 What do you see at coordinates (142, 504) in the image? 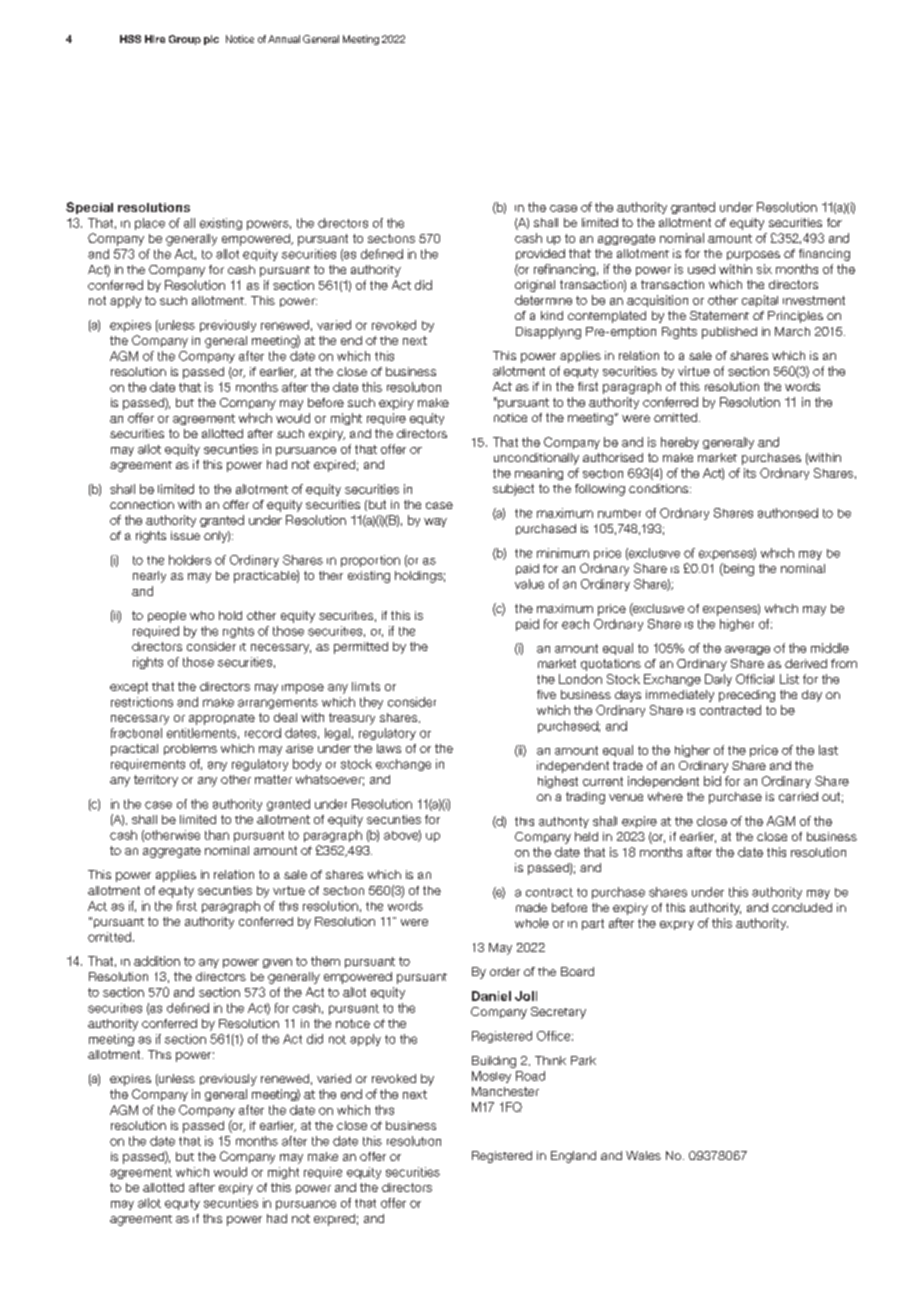
I see `connection` at bounding box center [142, 504].
